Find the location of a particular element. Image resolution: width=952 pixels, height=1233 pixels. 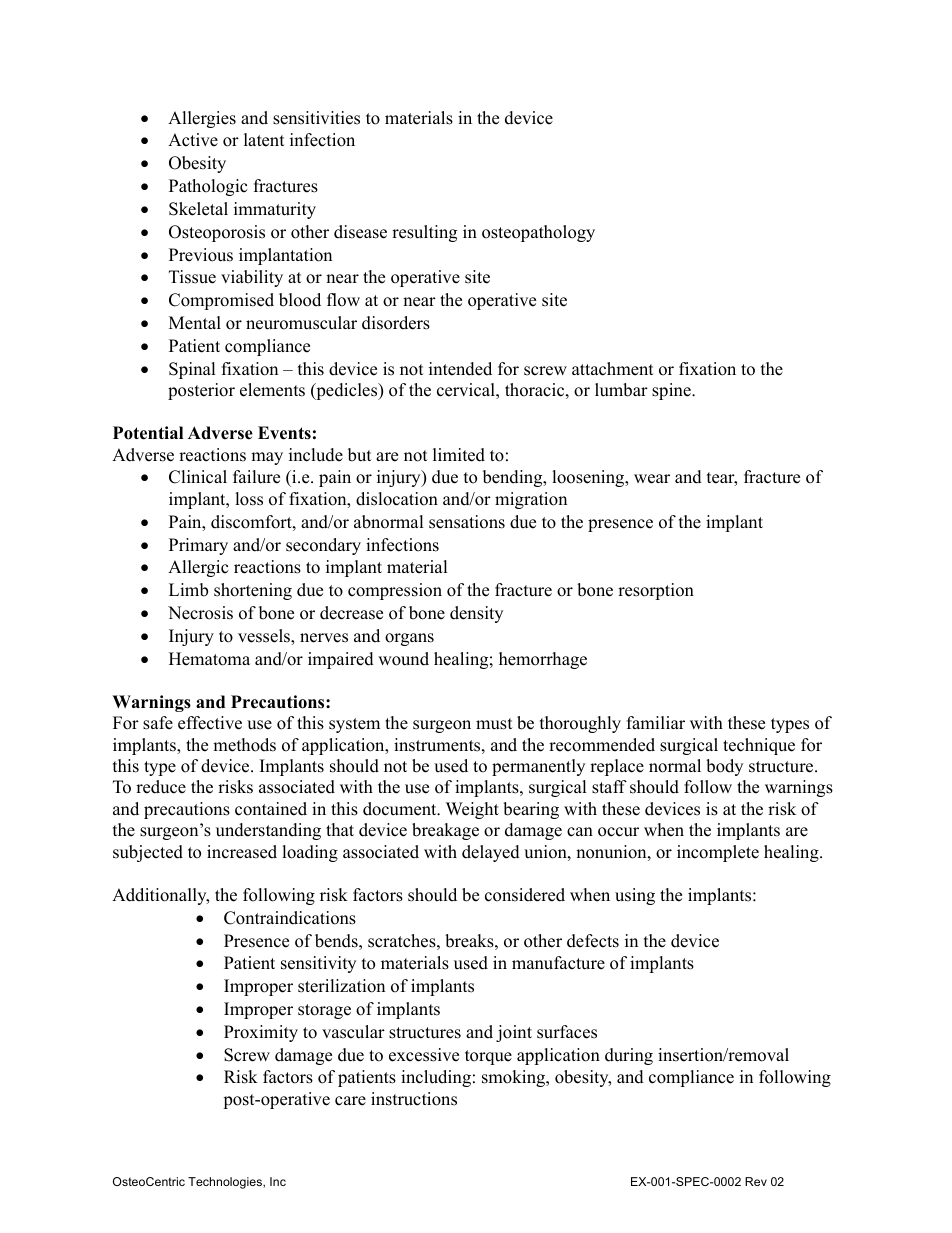

organs is located at coordinates (409, 639).
